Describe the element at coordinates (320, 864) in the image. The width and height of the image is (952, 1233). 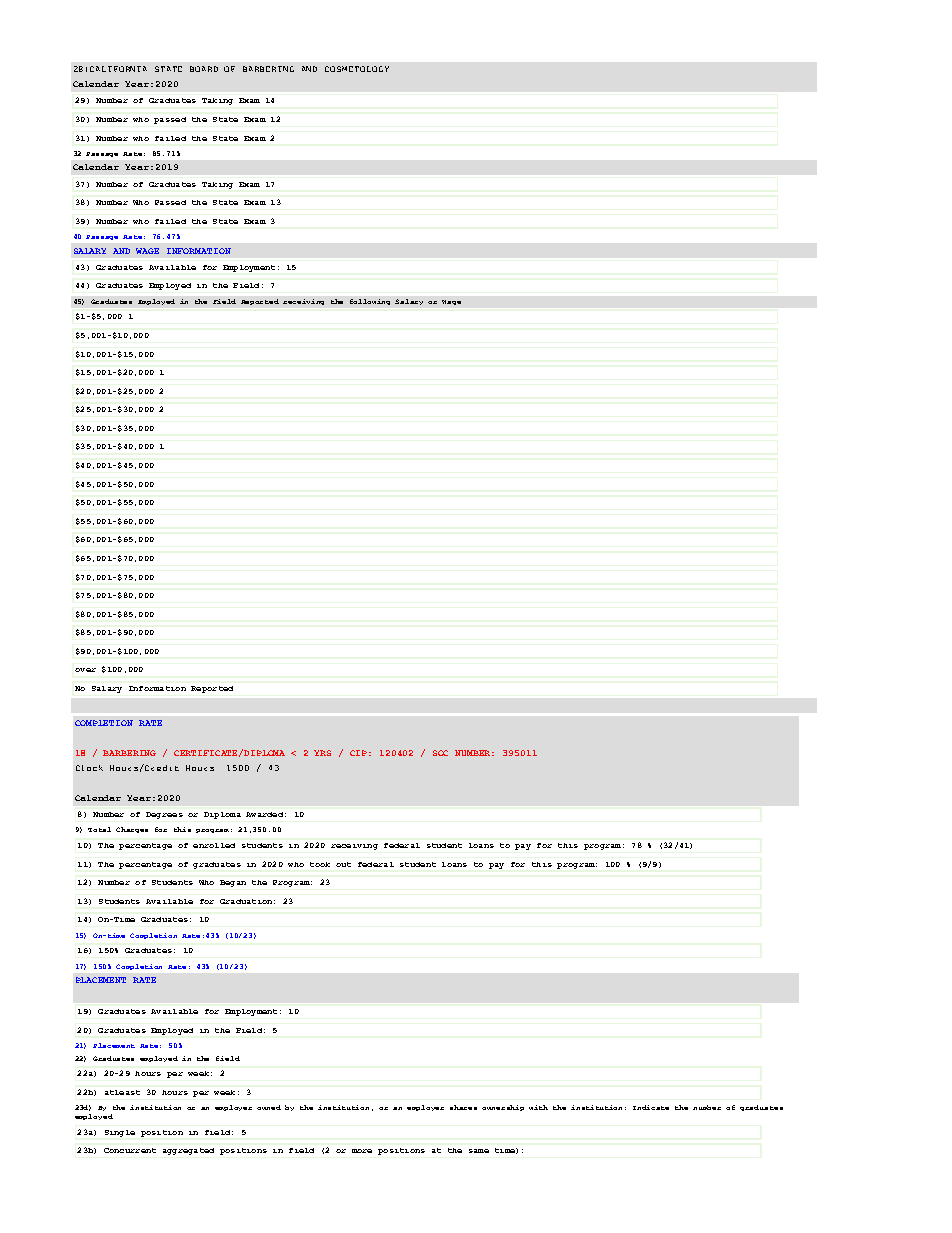
I see `took` at that location.
